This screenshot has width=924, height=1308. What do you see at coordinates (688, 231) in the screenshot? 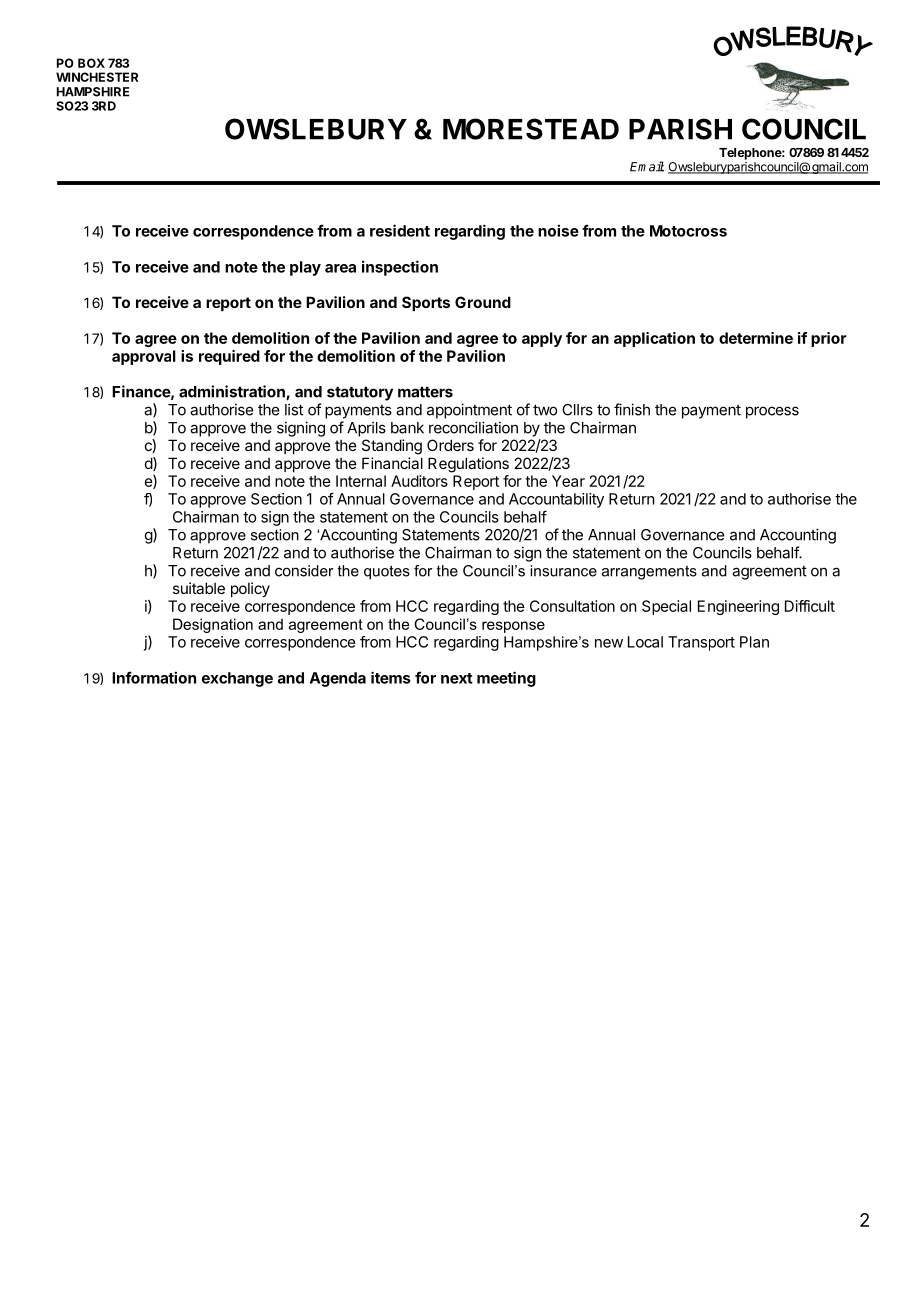
I see `Motocross` at bounding box center [688, 231].
